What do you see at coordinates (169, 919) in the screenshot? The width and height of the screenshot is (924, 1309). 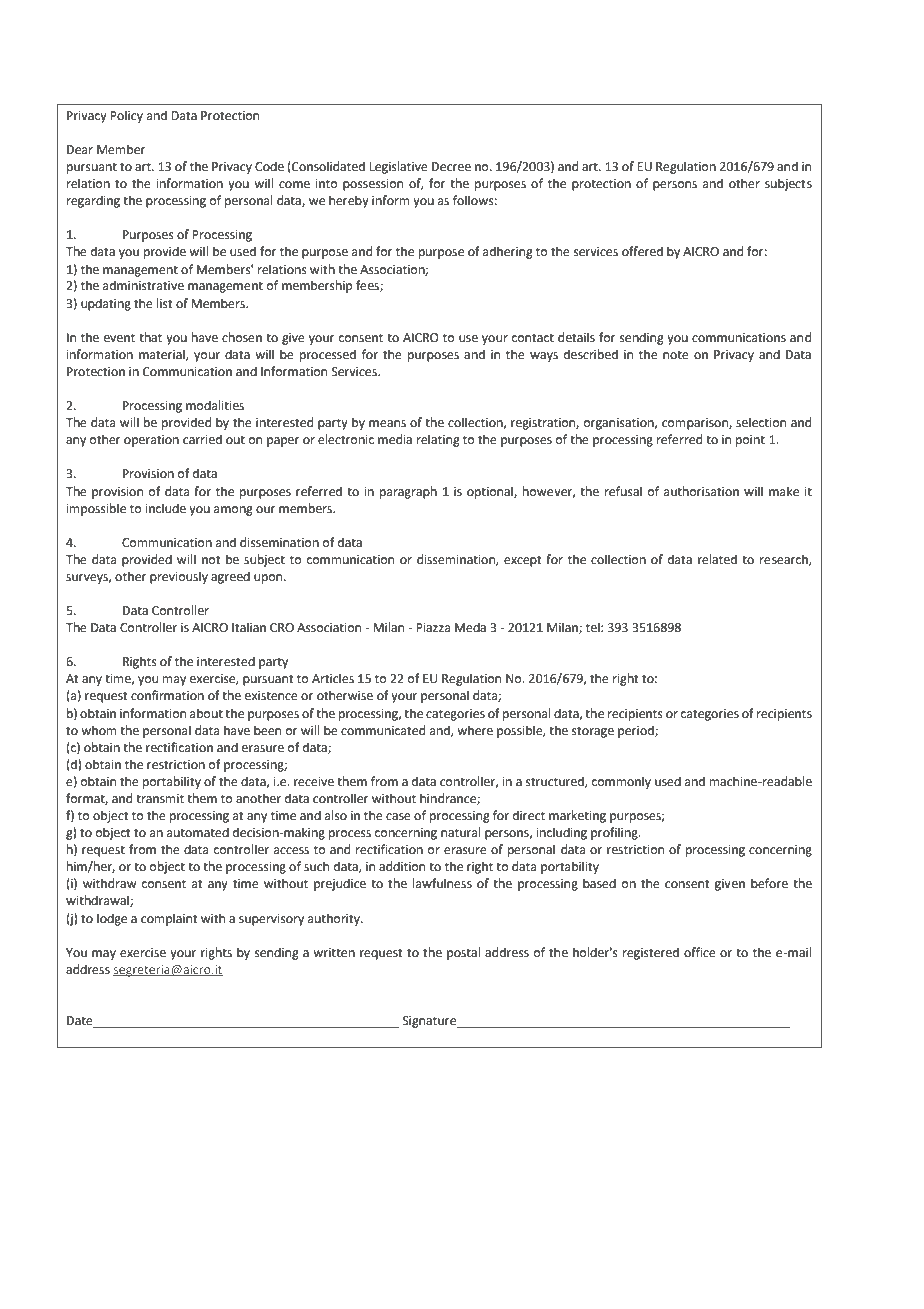 I see `complaint` at bounding box center [169, 919].
